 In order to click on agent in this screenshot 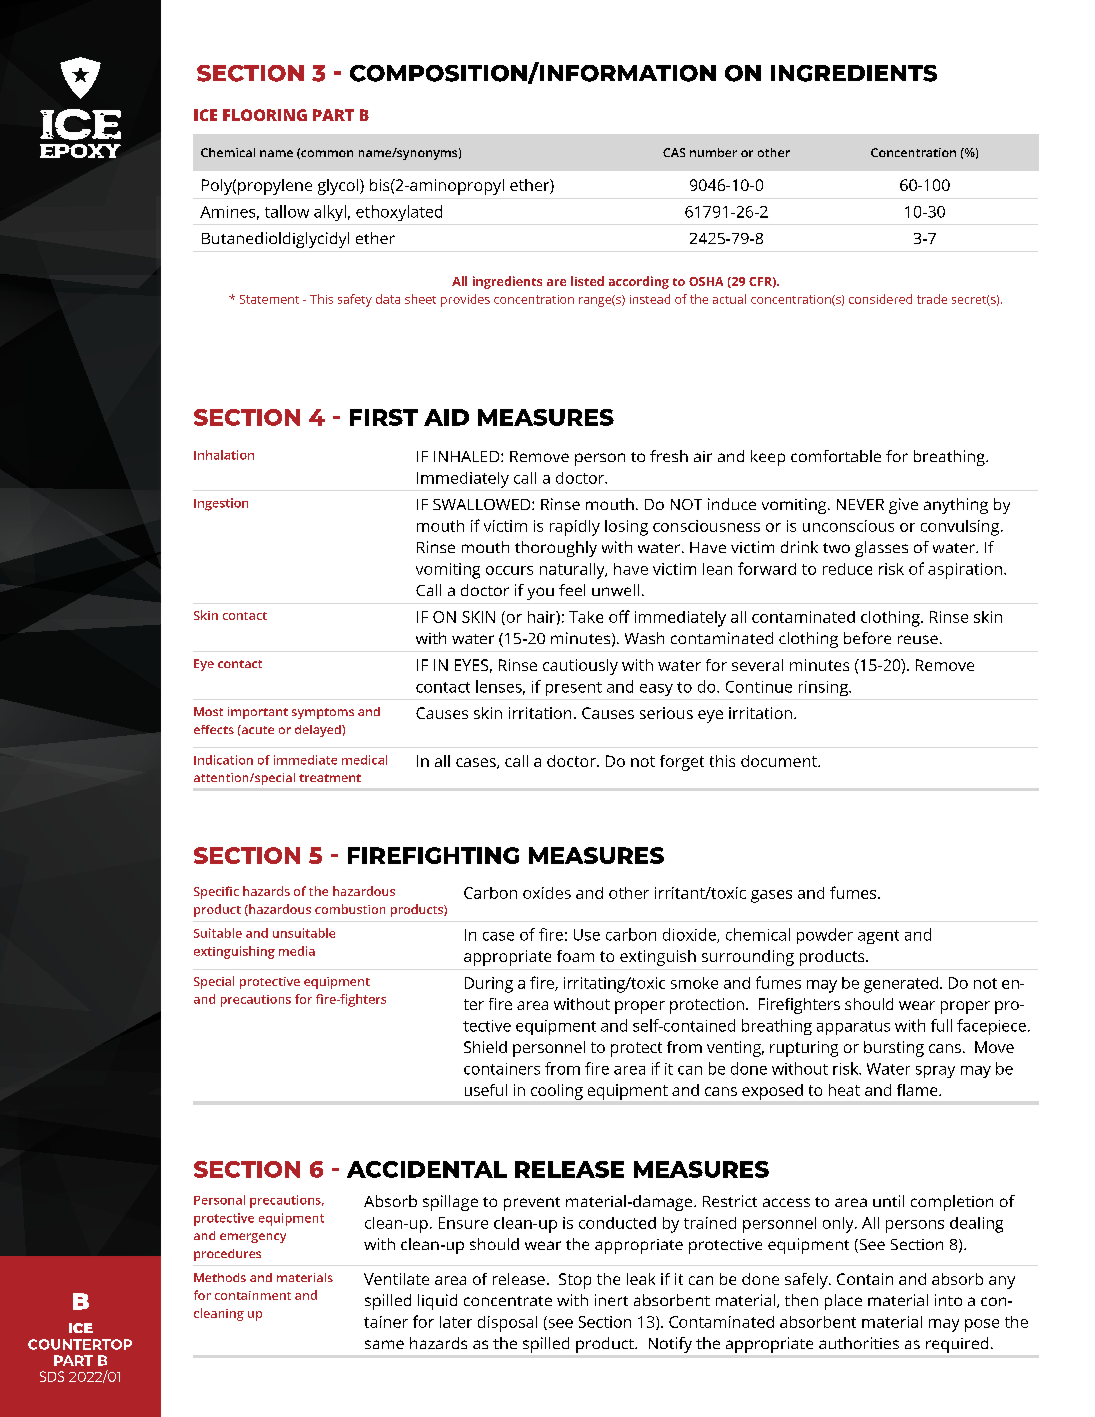, I will do `click(878, 937)`.
